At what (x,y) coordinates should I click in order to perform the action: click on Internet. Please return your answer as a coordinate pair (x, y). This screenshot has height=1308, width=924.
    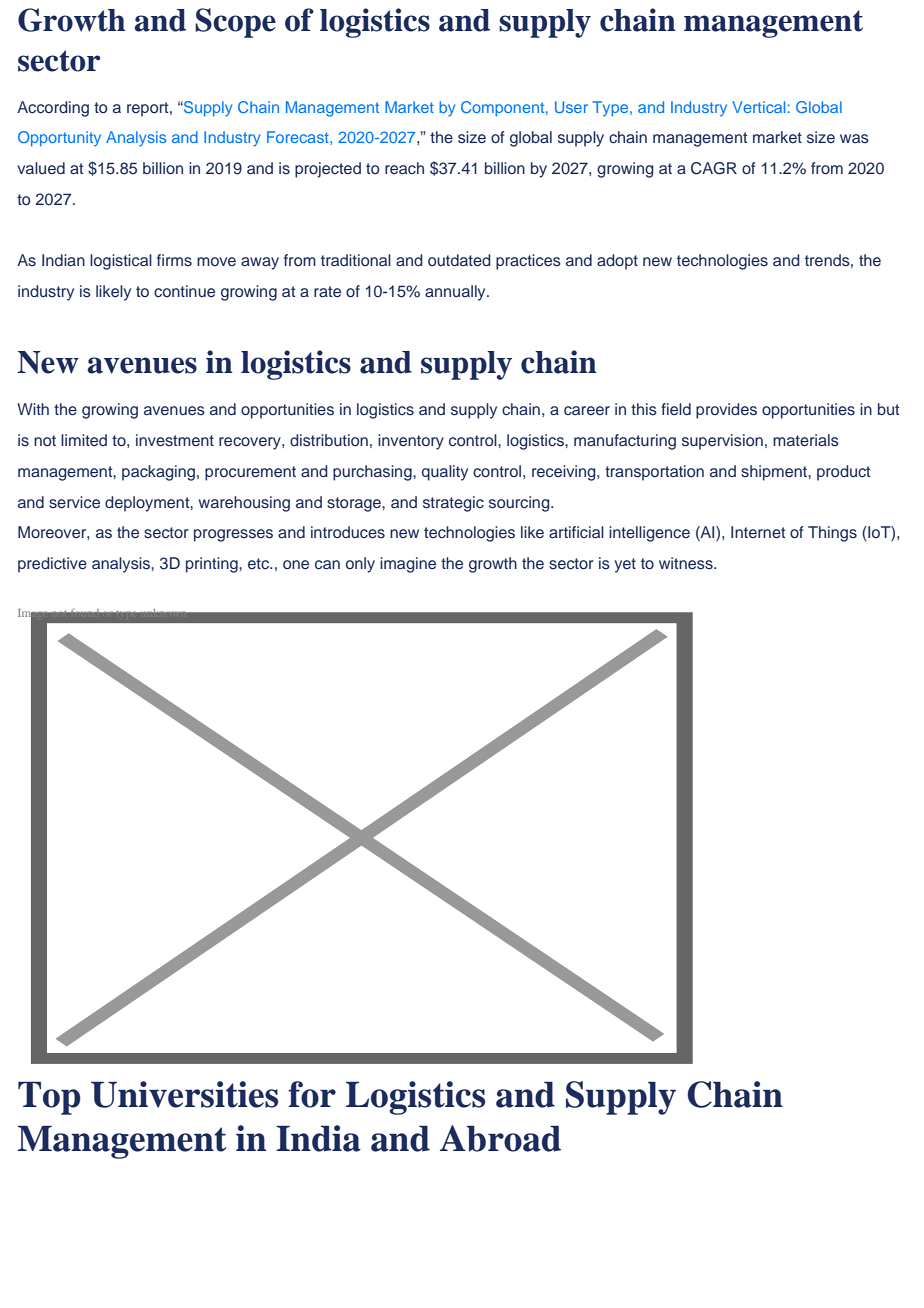
    Looking at the image, I should click on (758, 532).
